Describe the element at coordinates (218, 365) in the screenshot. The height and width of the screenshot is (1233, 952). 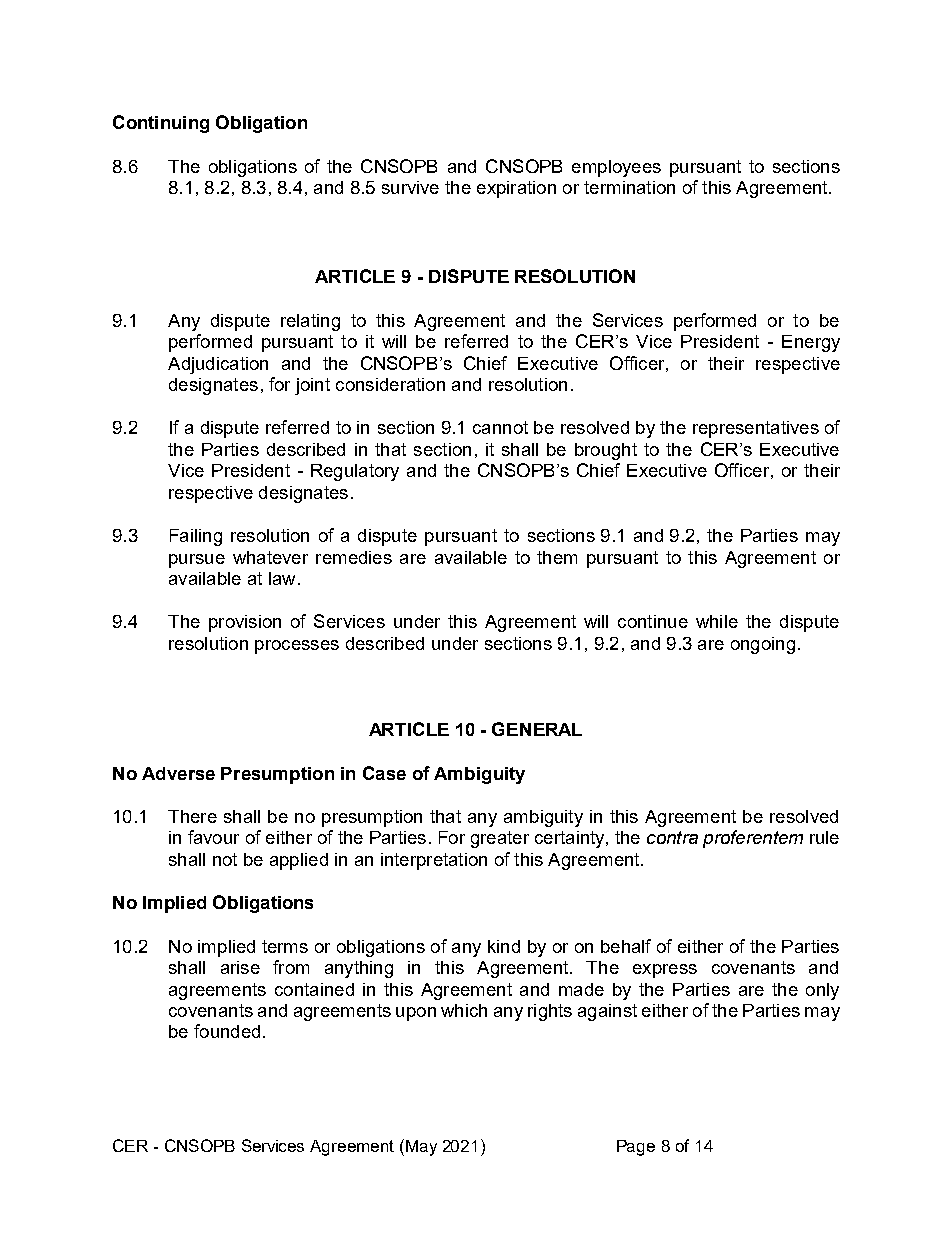
I see `Adjudication` at that location.
